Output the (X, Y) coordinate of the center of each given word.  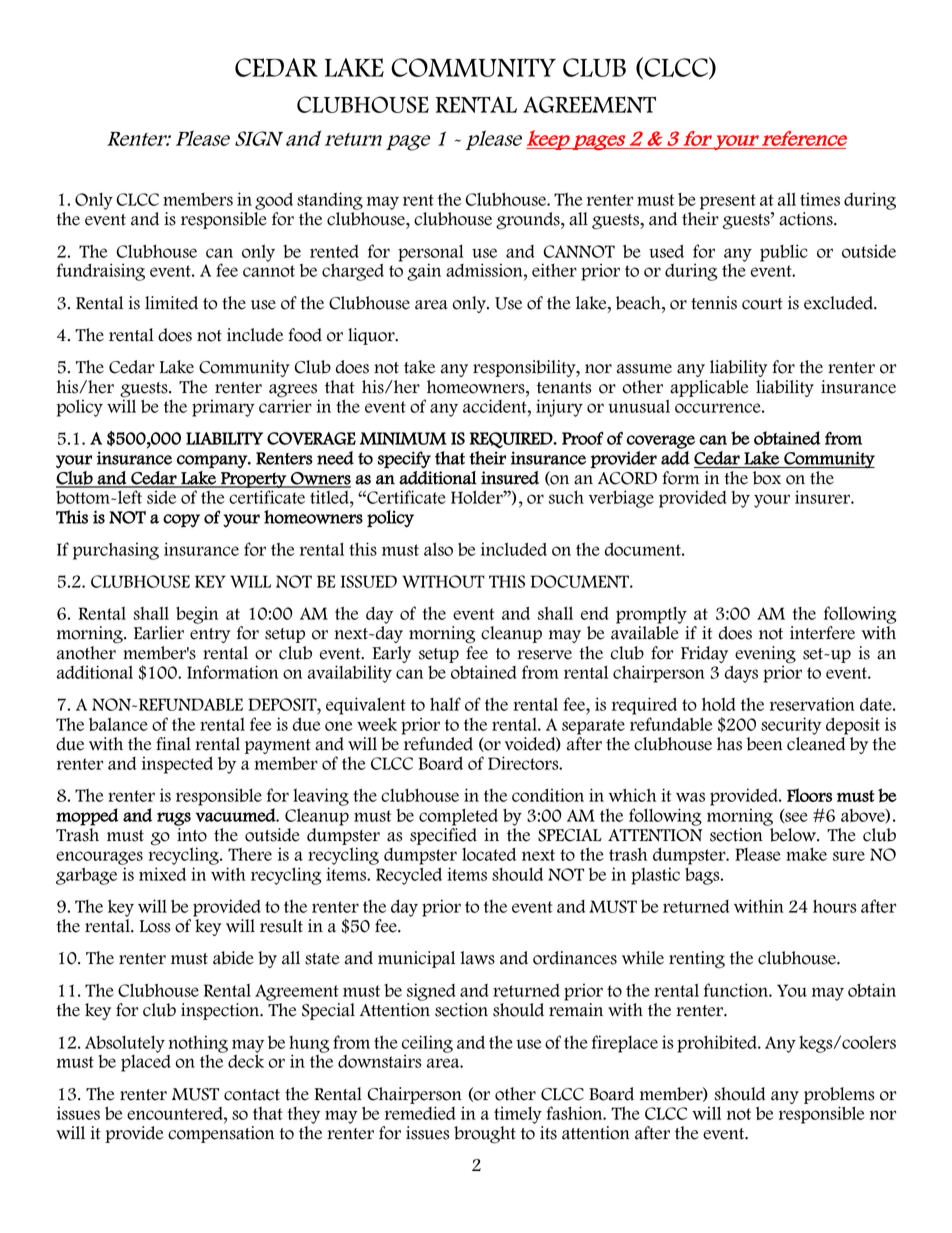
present (728, 202)
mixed (162, 874)
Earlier (159, 633)
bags (703, 876)
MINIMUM (403, 438)
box (767, 478)
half (445, 704)
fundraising (101, 272)
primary (223, 408)
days (741, 674)
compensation (221, 1134)
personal (431, 254)
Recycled (409, 876)
